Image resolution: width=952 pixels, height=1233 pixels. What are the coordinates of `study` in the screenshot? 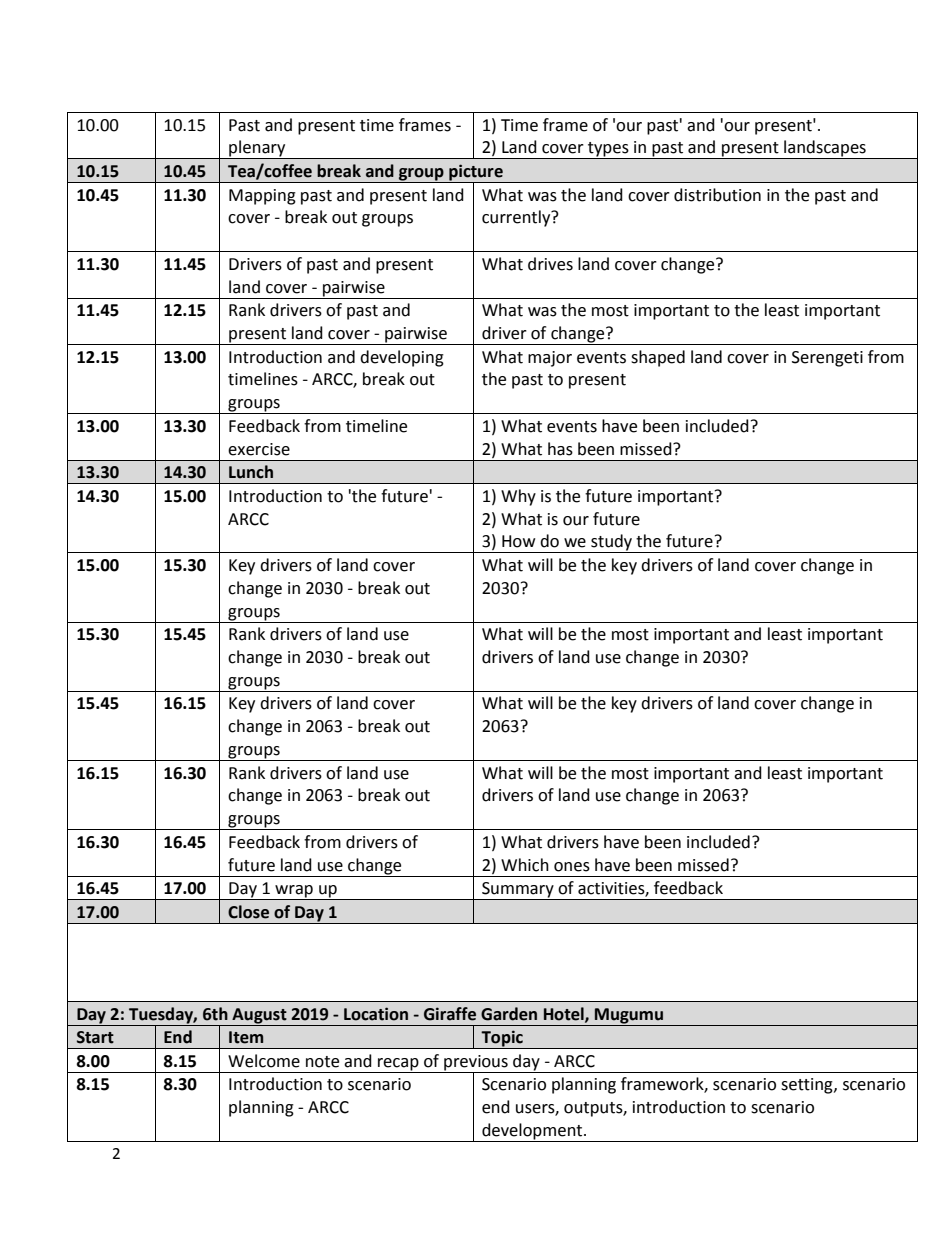 It's located at (612, 543).
